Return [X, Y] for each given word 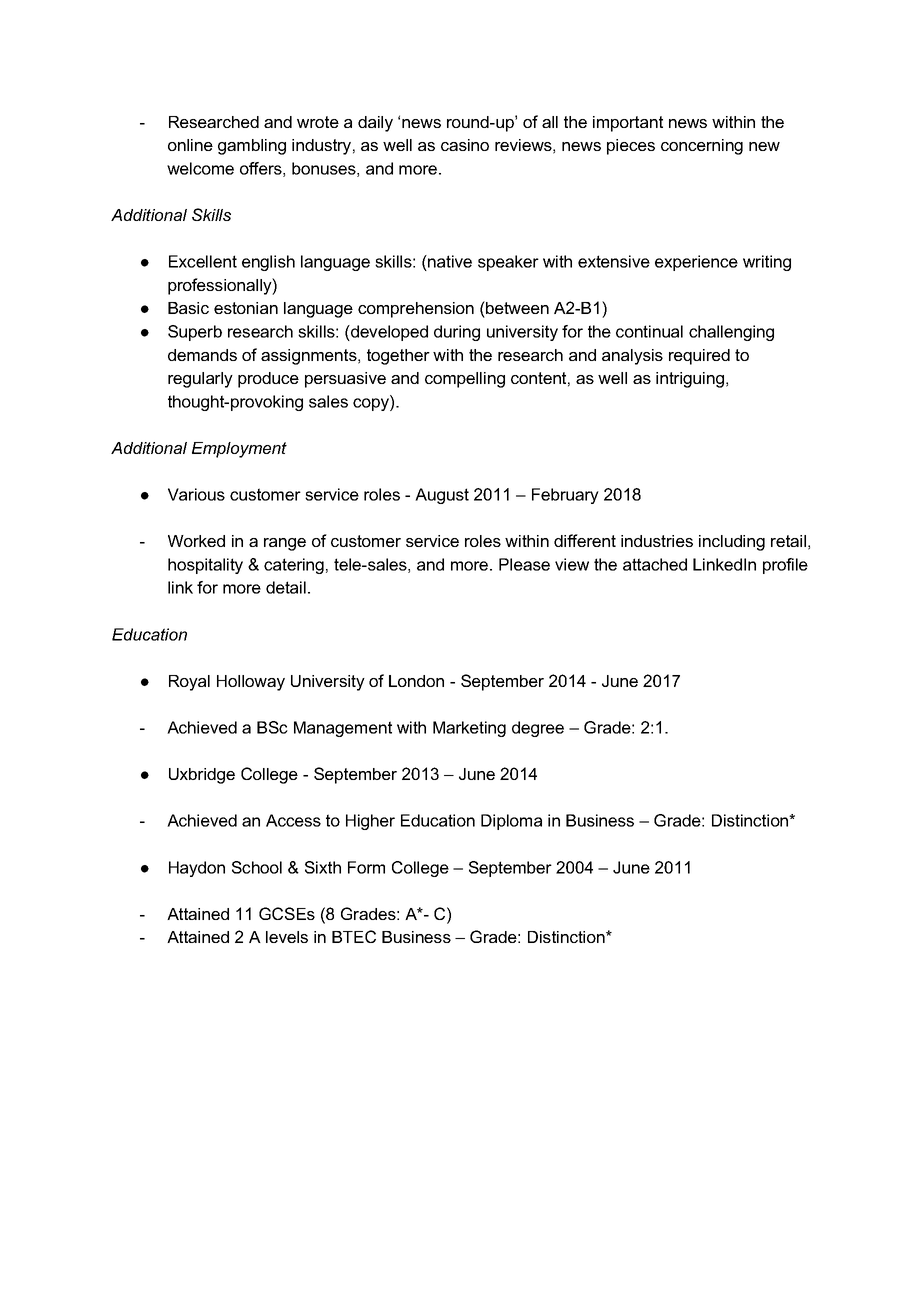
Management [343, 729]
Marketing [469, 729]
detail [286, 587]
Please [524, 564]
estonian [246, 308]
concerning [702, 147]
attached [655, 564]
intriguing [690, 380]
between [516, 307]
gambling [252, 147]
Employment [239, 450]
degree [538, 729]
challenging [731, 333]
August [442, 496]
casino [465, 145]
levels [287, 937]
